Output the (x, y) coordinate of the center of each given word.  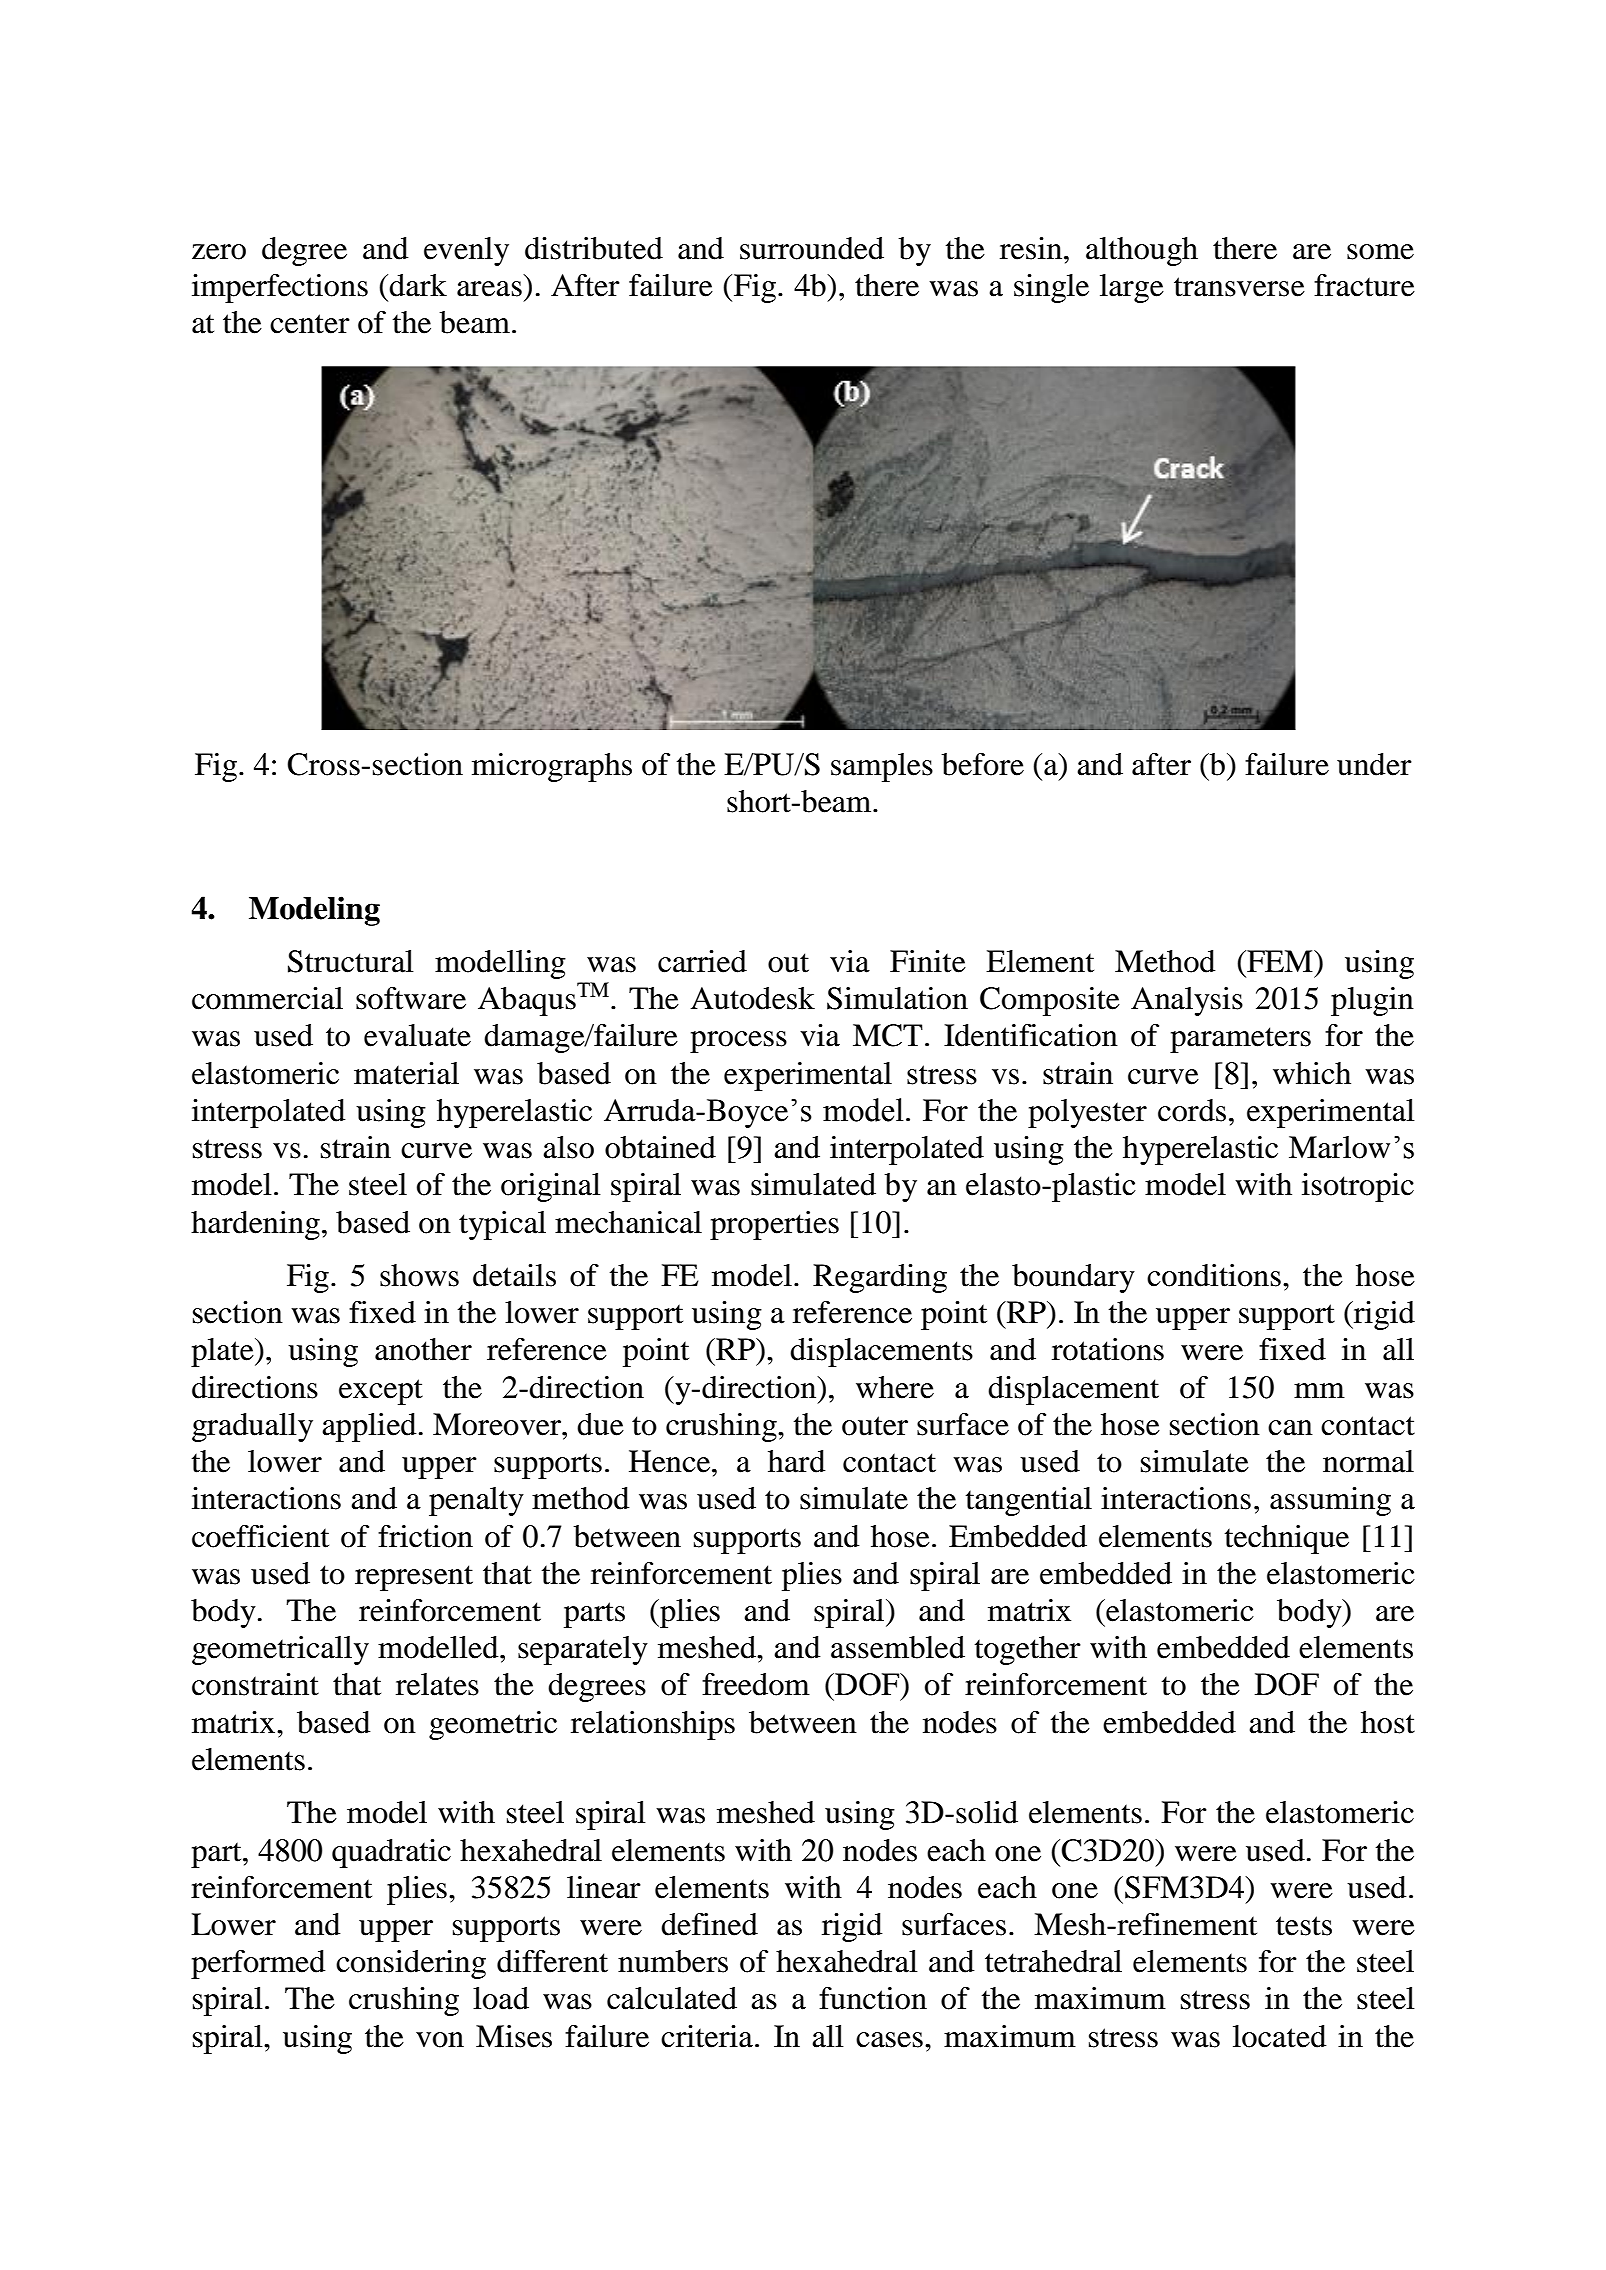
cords (1192, 1110)
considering (411, 1964)
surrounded (812, 248)
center (310, 324)
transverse (1239, 287)
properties (774, 1225)
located (1279, 2036)
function (873, 1998)
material (406, 1073)
